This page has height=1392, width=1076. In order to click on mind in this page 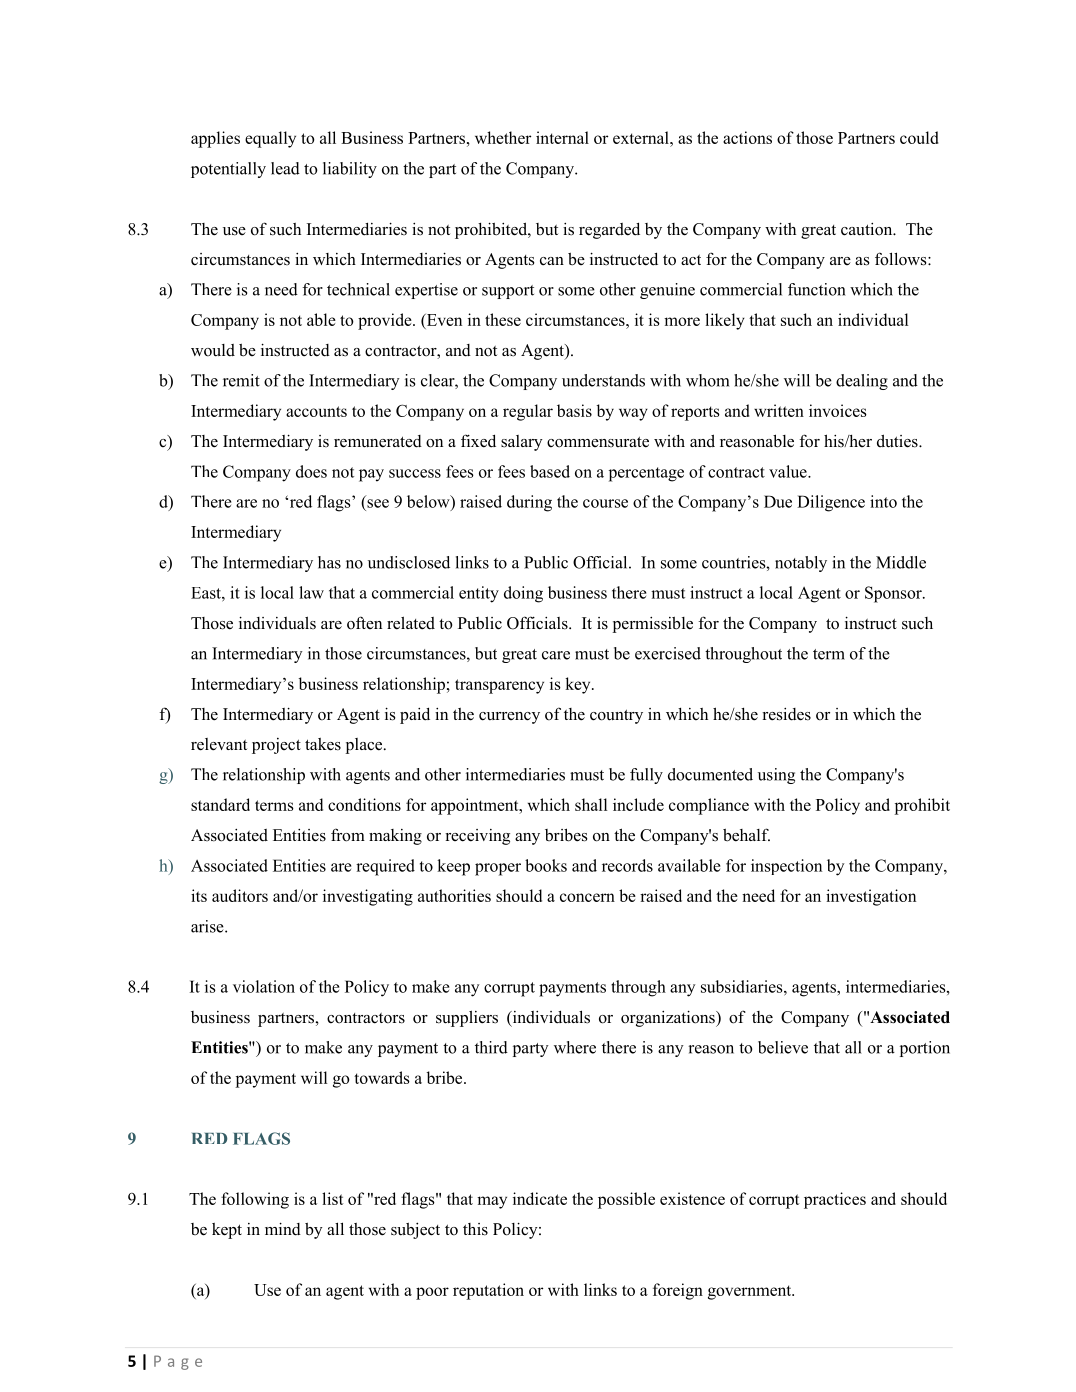, I will do `click(283, 1229)`.
